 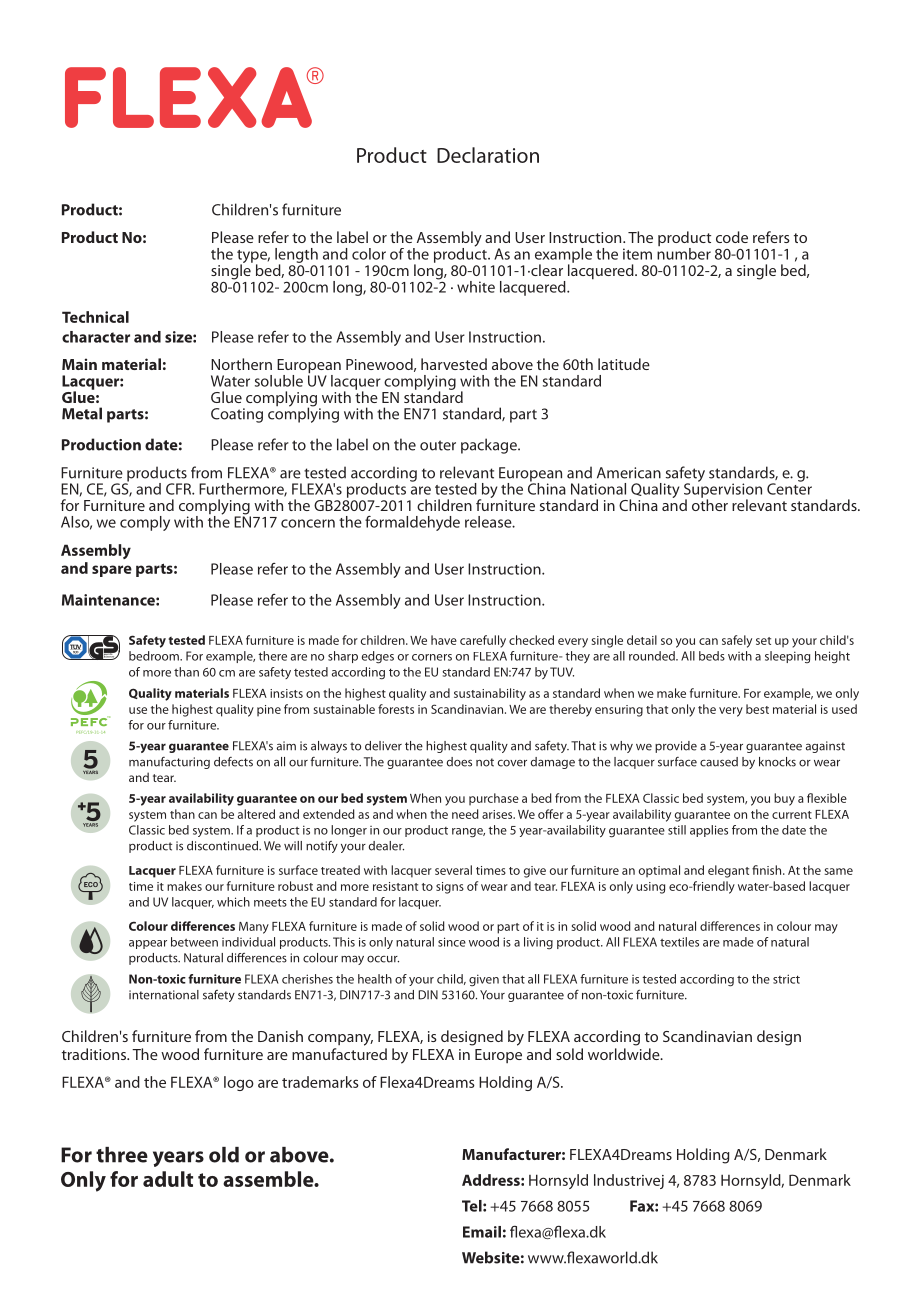 What do you see at coordinates (490, 694) in the screenshot?
I see `sustainability` at bounding box center [490, 694].
